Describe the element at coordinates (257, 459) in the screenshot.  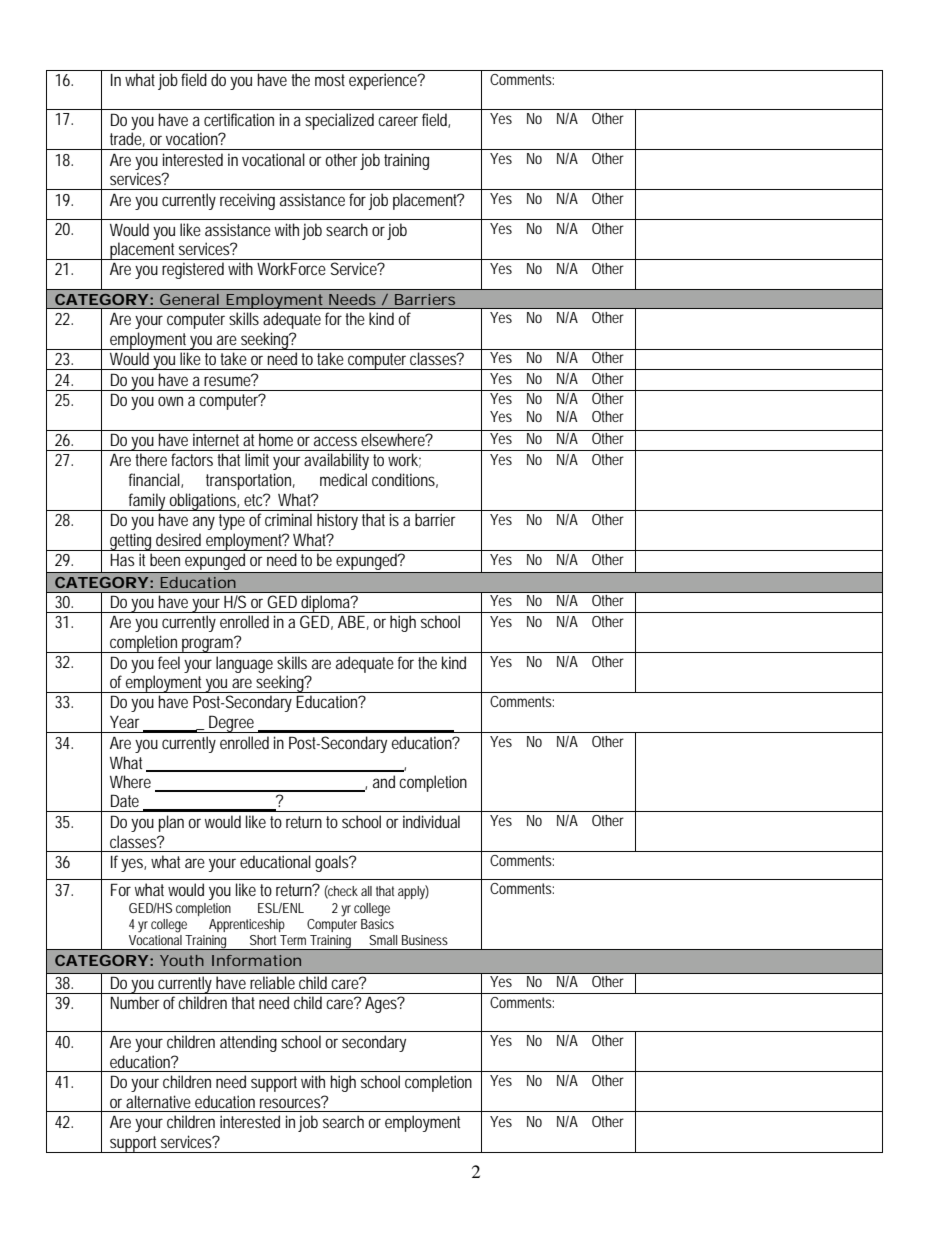
I see `limit` at that location.
